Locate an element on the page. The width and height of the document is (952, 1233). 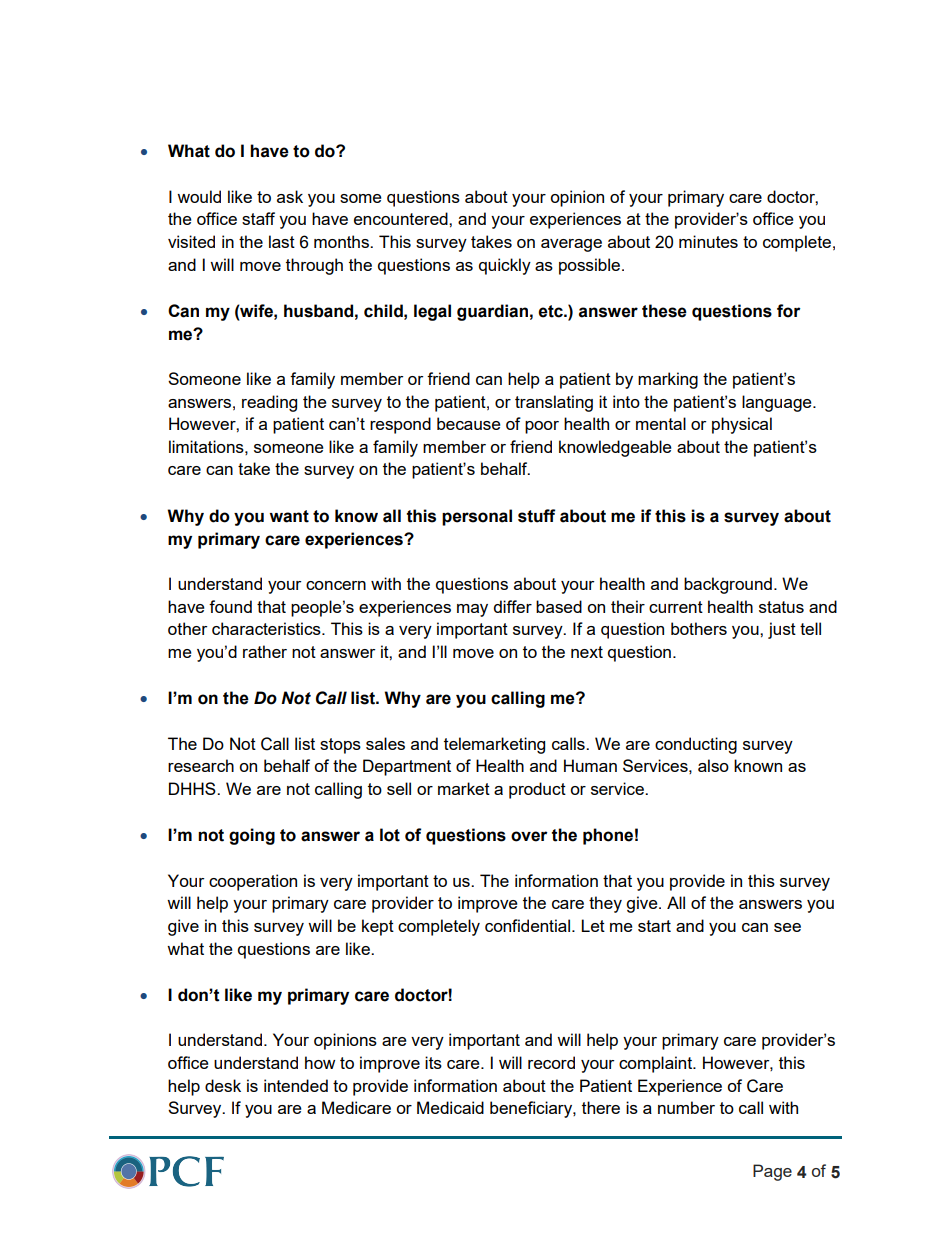
see is located at coordinates (787, 927).
